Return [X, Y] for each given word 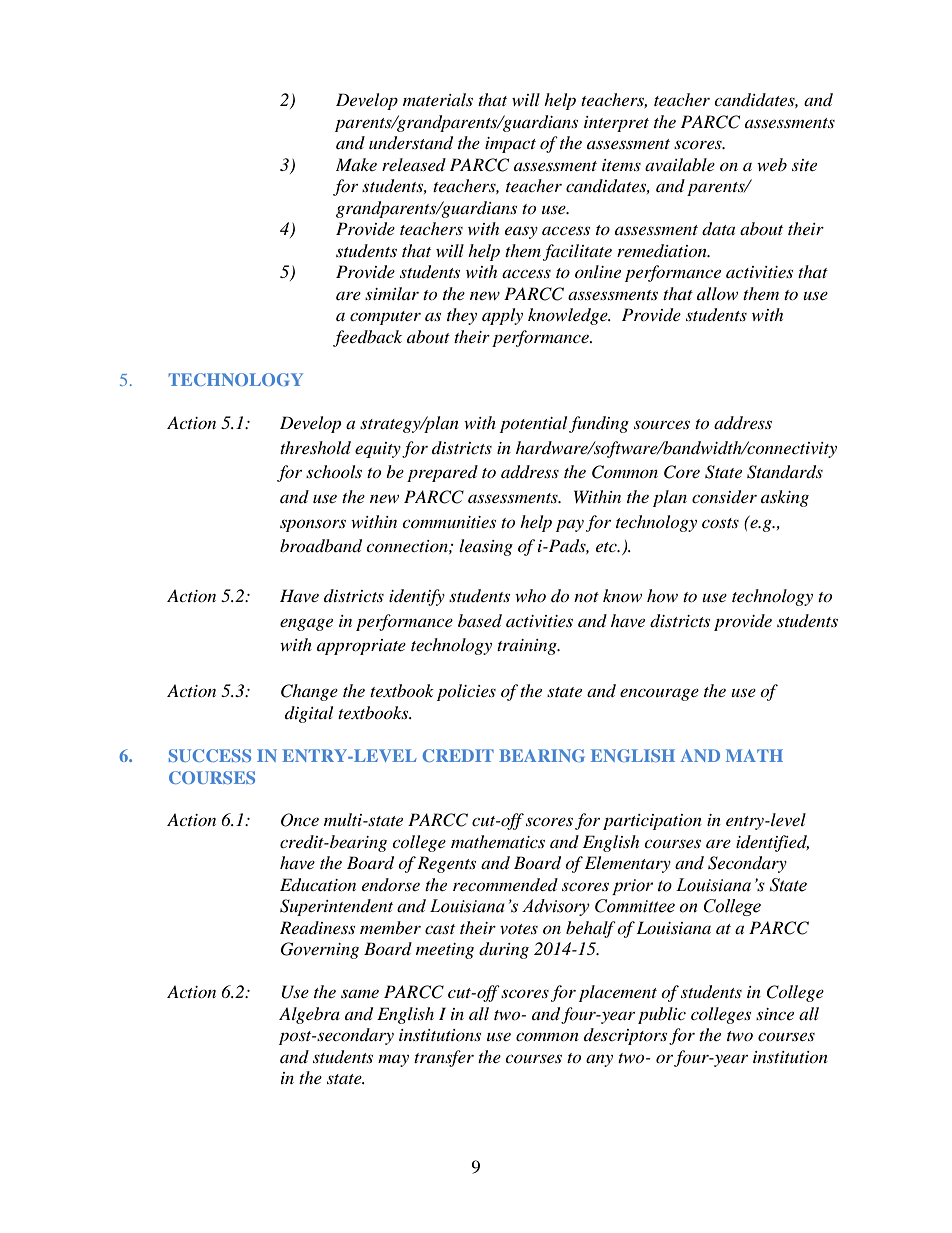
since [775, 1014]
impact [510, 145]
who [530, 595]
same [360, 993]
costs [720, 523]
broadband [321, 546]
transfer [444, 1058]
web [772, 164]
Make [356, 164]
